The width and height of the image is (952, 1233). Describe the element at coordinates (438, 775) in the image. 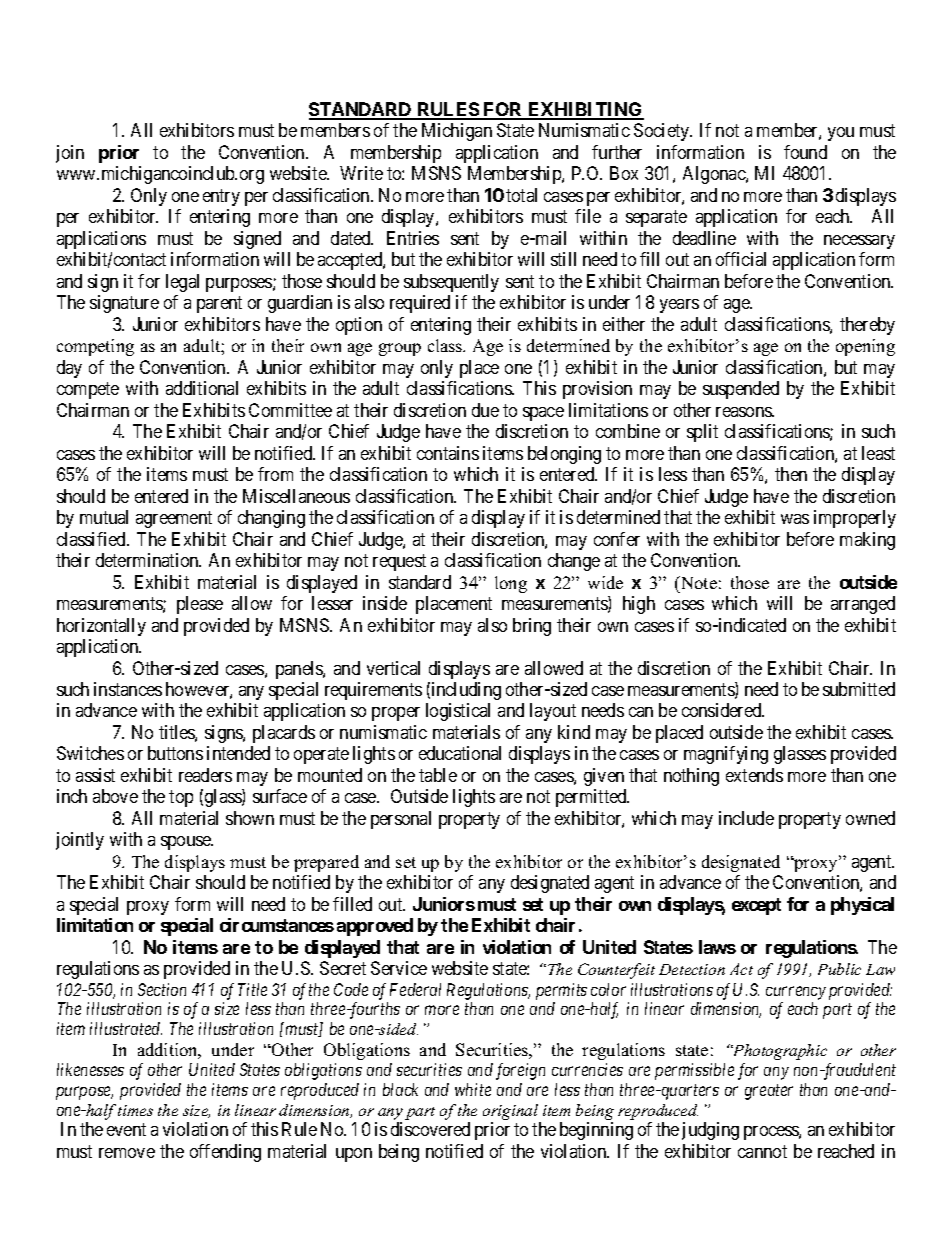

I see `table` at that location.
